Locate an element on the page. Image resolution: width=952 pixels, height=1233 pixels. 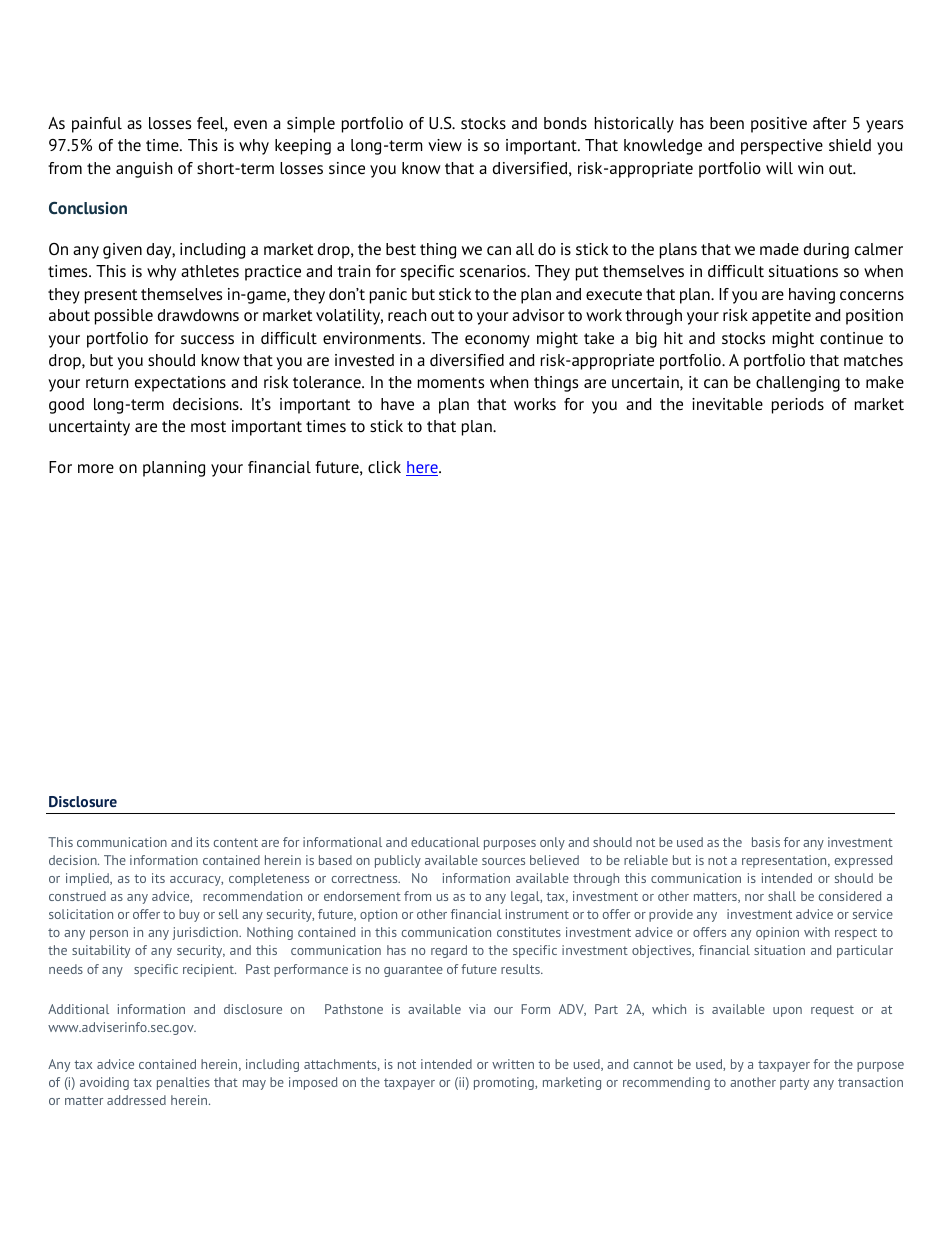
challenging is located at coordinates (798, 384).
